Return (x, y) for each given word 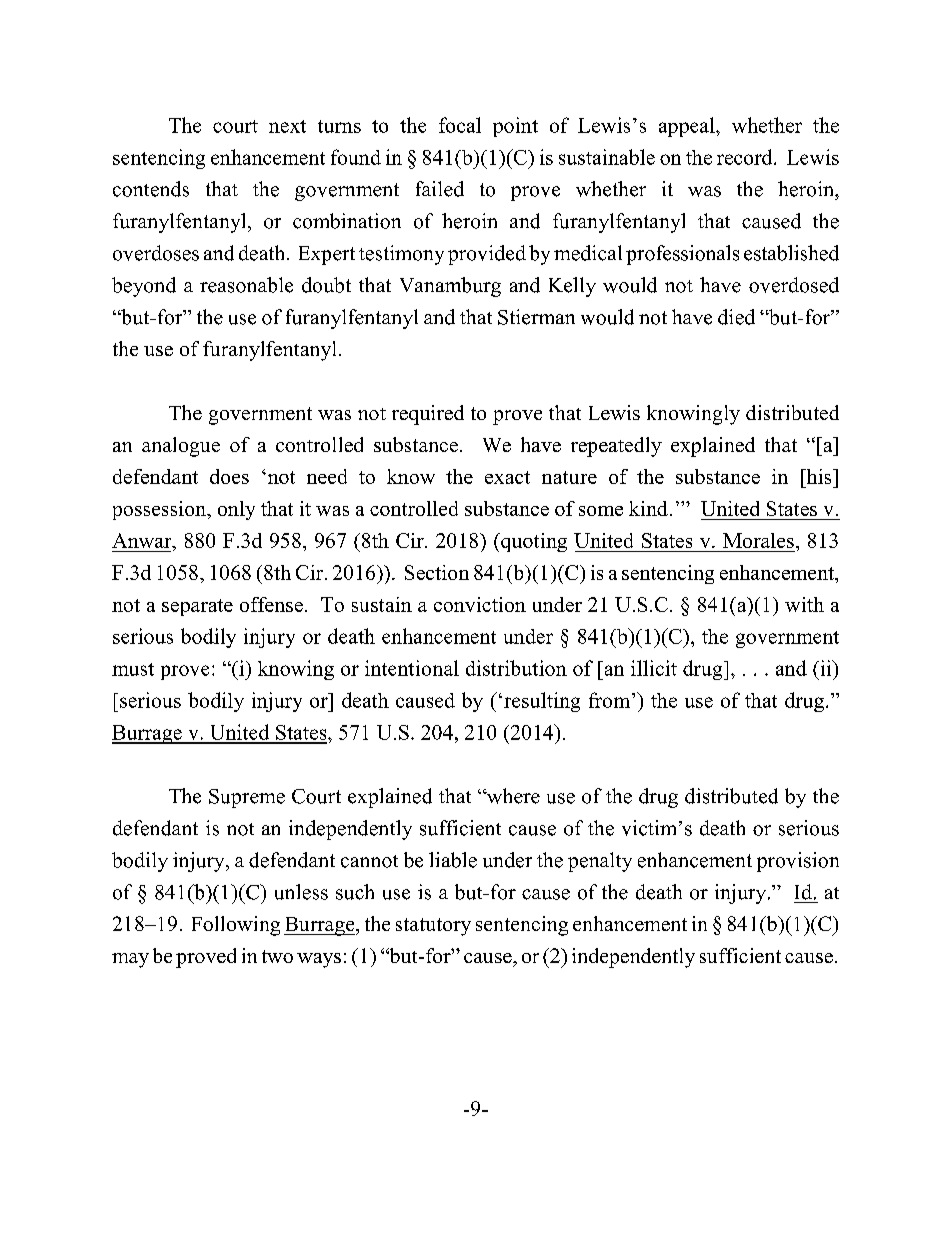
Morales (758, 540)
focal (460, 125)
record (746, 157)
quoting (533, 542)
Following (236, 926)
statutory (433, 927)
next (287, 126)
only (236, 510)
